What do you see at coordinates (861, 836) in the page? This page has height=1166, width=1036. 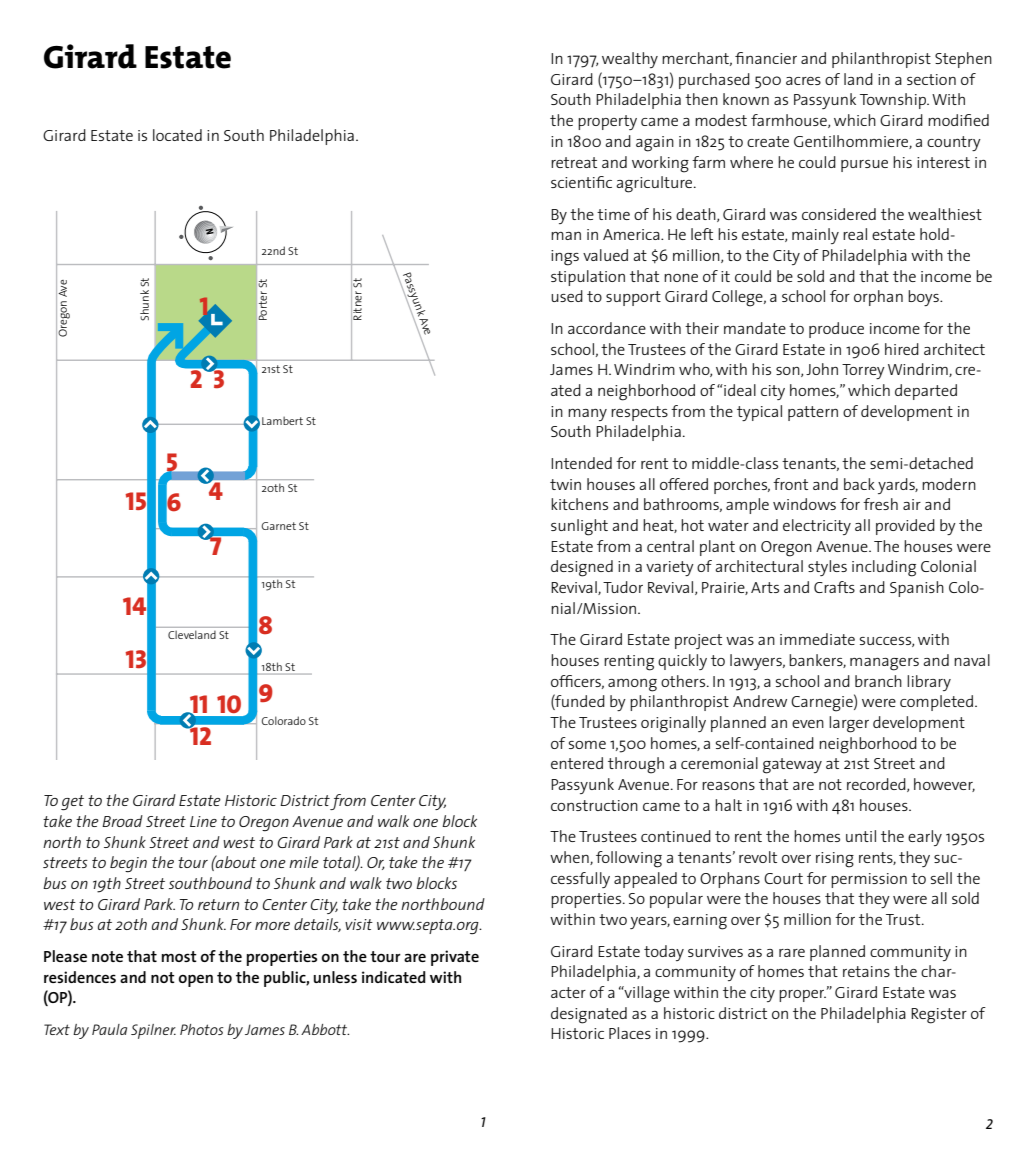 I see `until` at bounding box center [861, 836].
